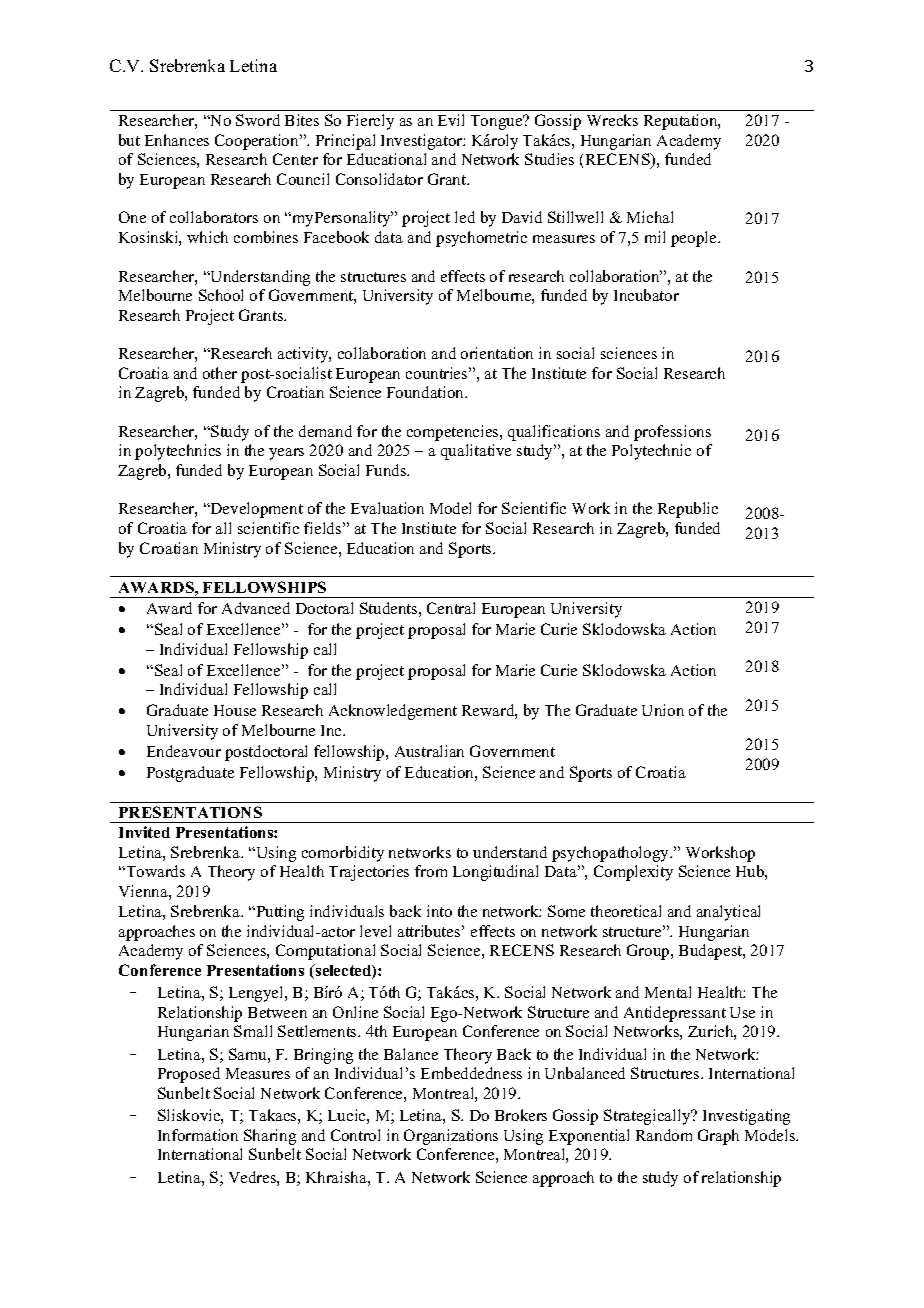  What do you see at coordinates (154, 871) in the screenshot?
I see `Towards` at bounding box center [154, 871].
